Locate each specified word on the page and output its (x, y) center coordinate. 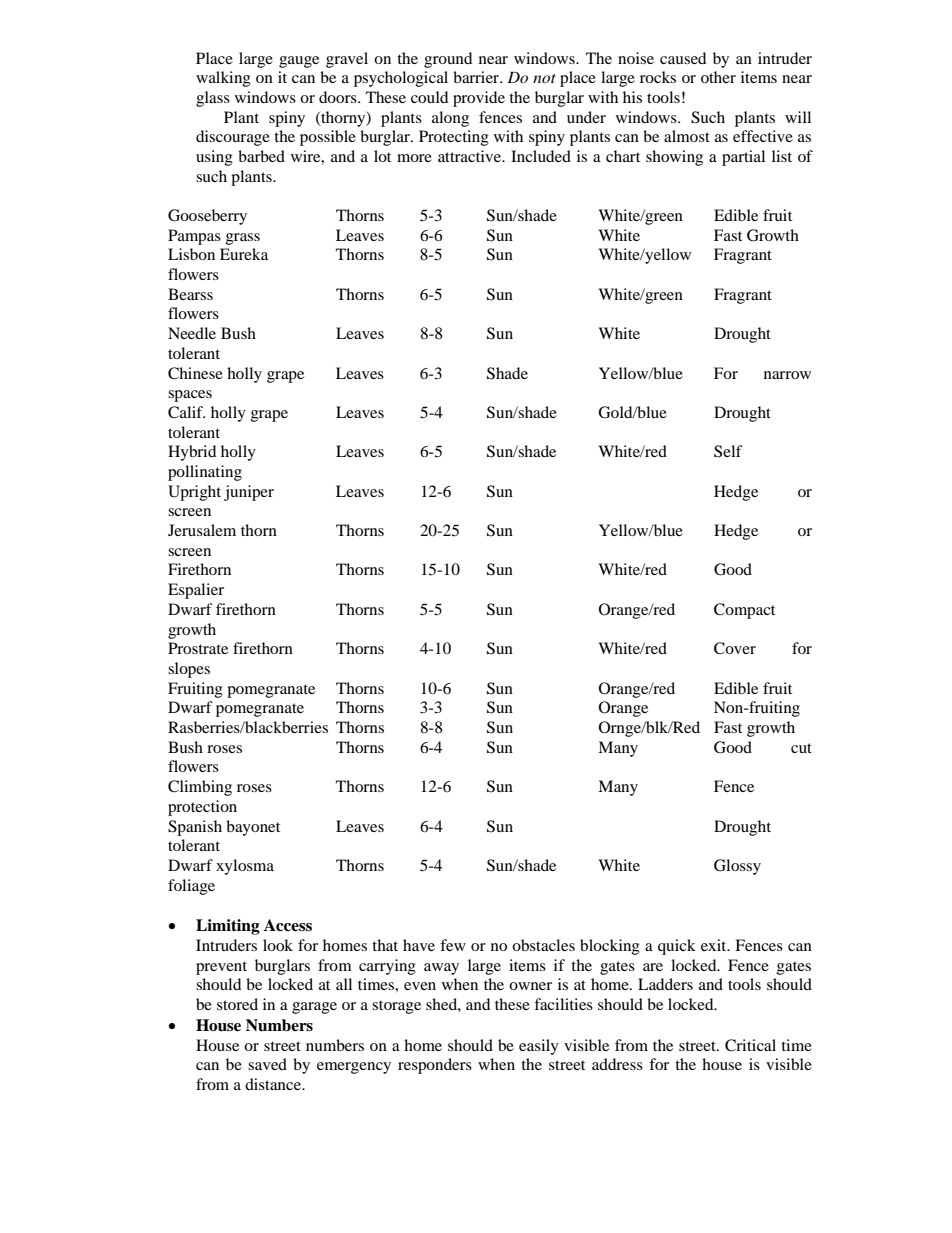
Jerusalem (202, 530)
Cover (735, 648)
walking (223, 79)
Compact (744, 611)
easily (539, 1047)
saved (267, 1064)
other (718, 77)
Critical (750, 1045)
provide (479, 99)
